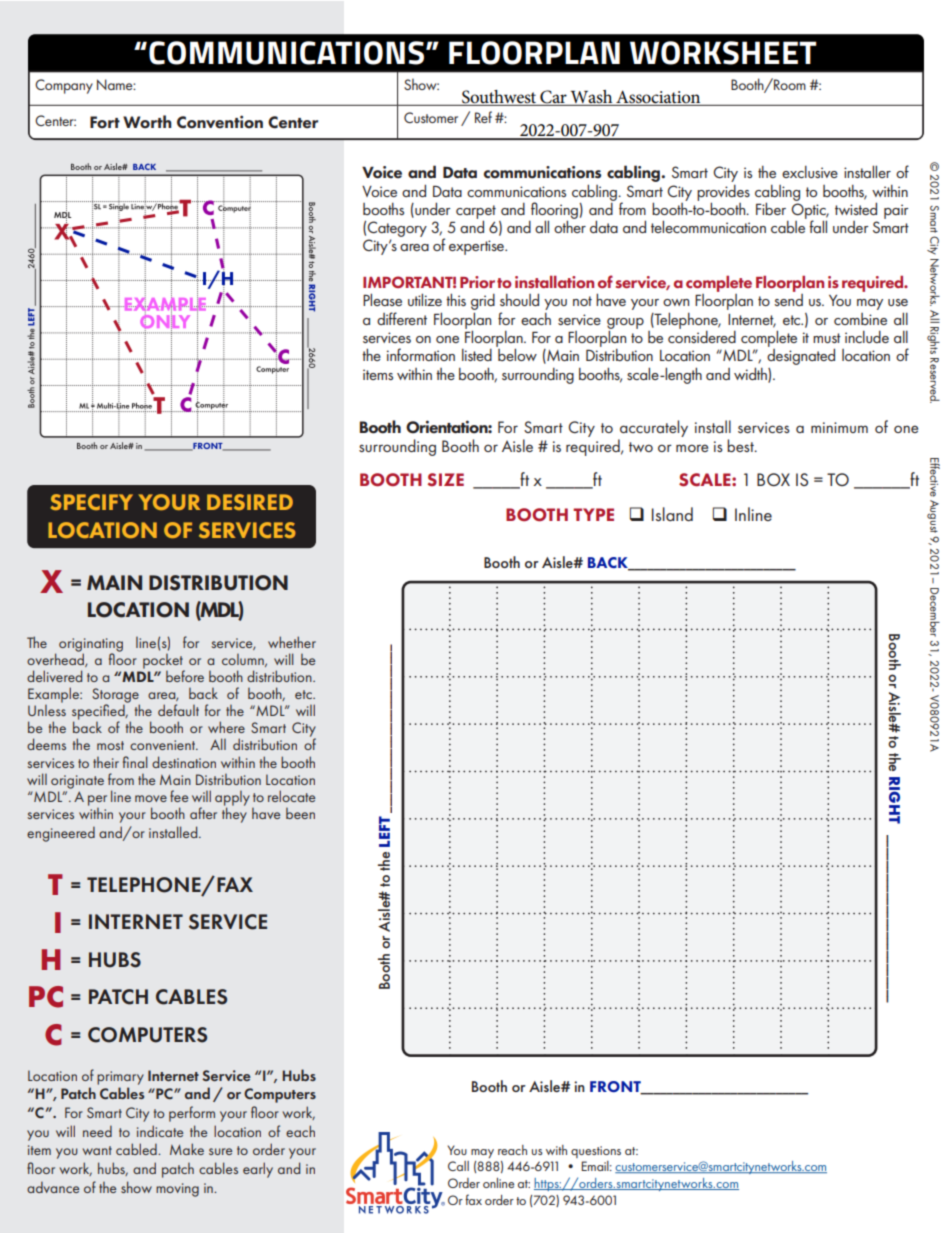  Describe the element at coordinates (187, 1149) in the screenshot. I see `Make` at that location.
